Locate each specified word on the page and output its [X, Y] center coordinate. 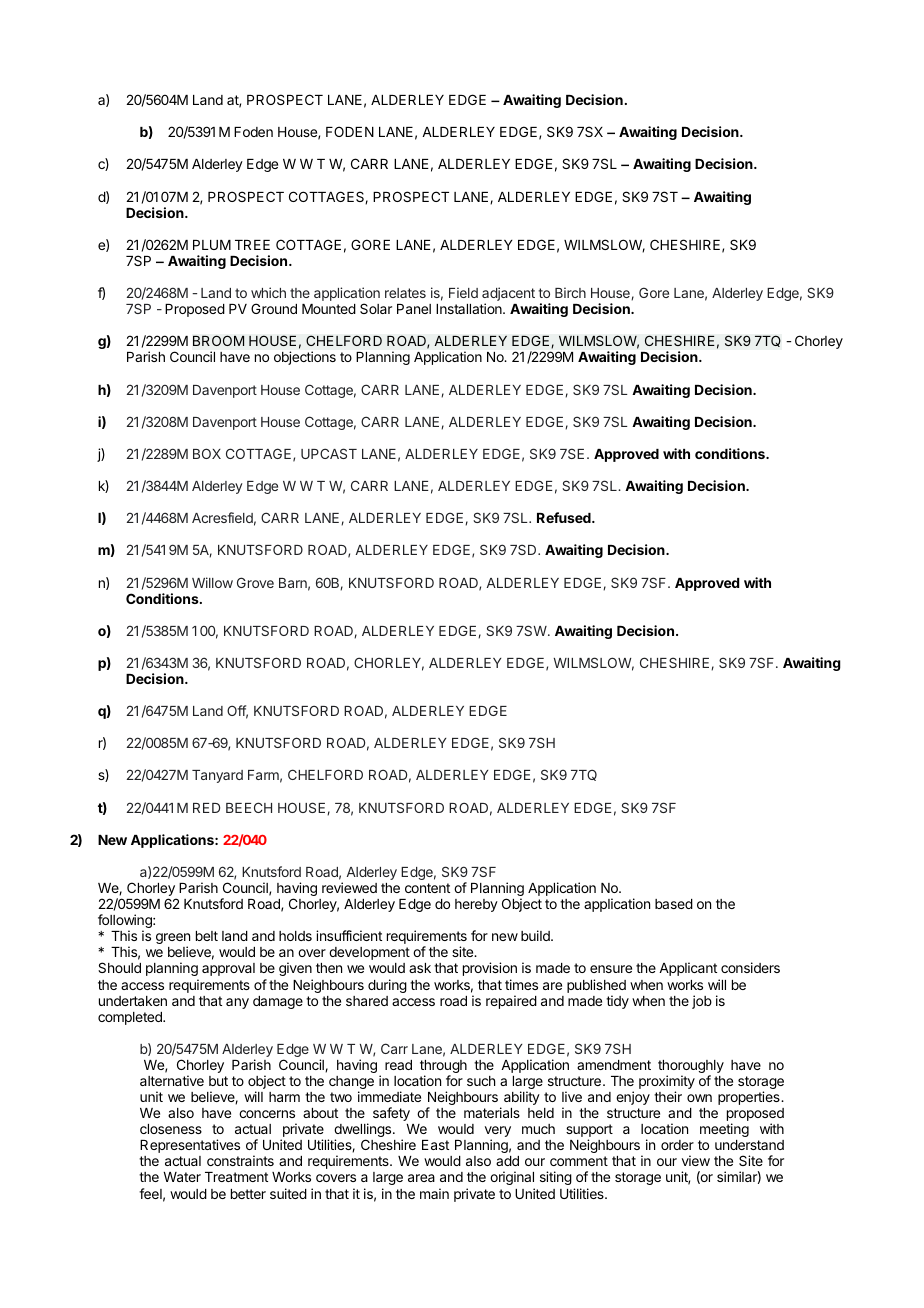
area [421, 1178]
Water [182, 1177]
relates [405, 293]
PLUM [212, 245]
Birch [570, 292]
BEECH [249, 807]
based [674, 904]
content [427, 888]
